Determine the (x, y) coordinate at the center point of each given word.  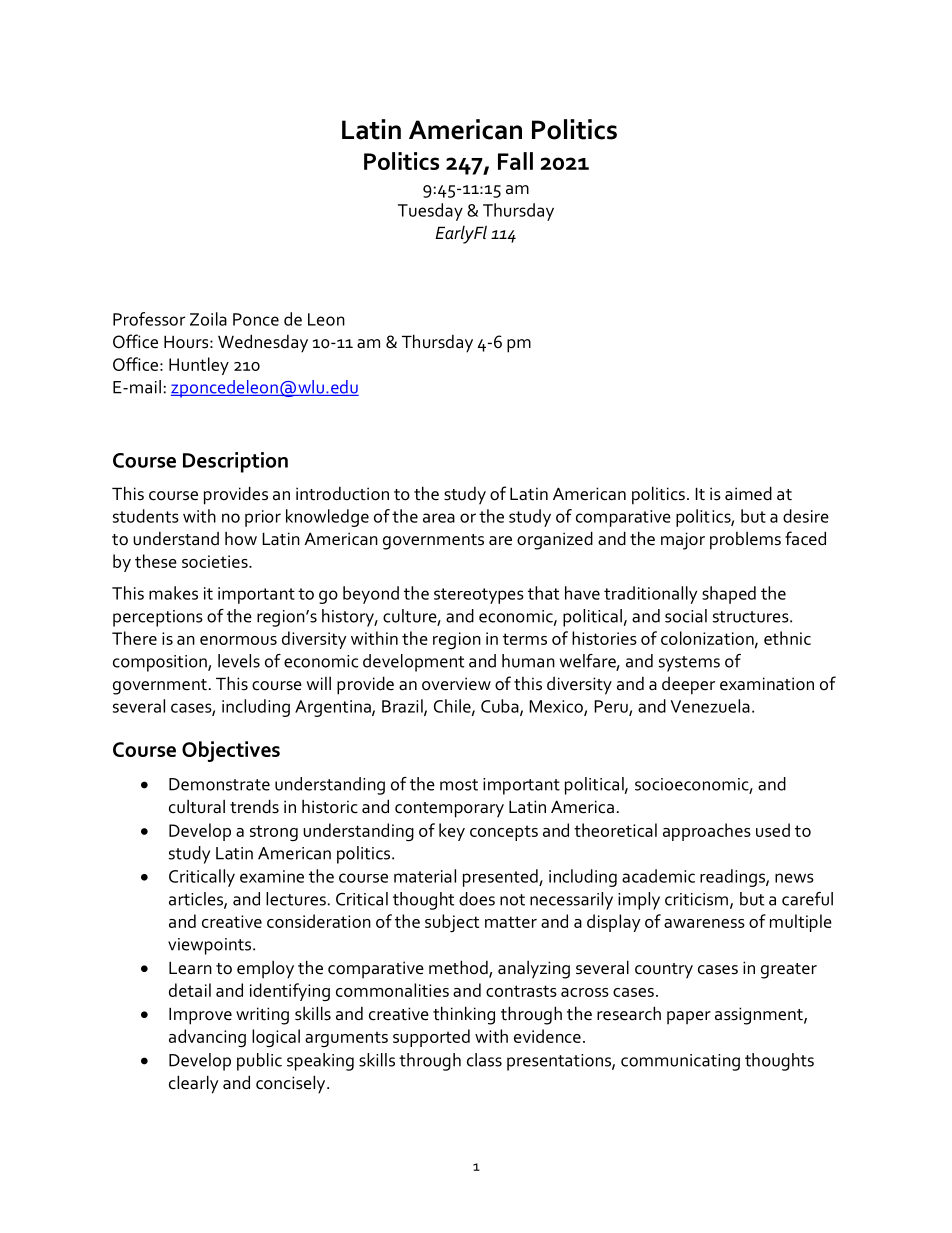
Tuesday (430, 212)
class (484, 1060)
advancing (207, 1038)
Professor (149, 319)
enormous (238, 640)
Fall (515, 161)
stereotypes (479, 596)
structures (752, 617)
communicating (680, 1062)
